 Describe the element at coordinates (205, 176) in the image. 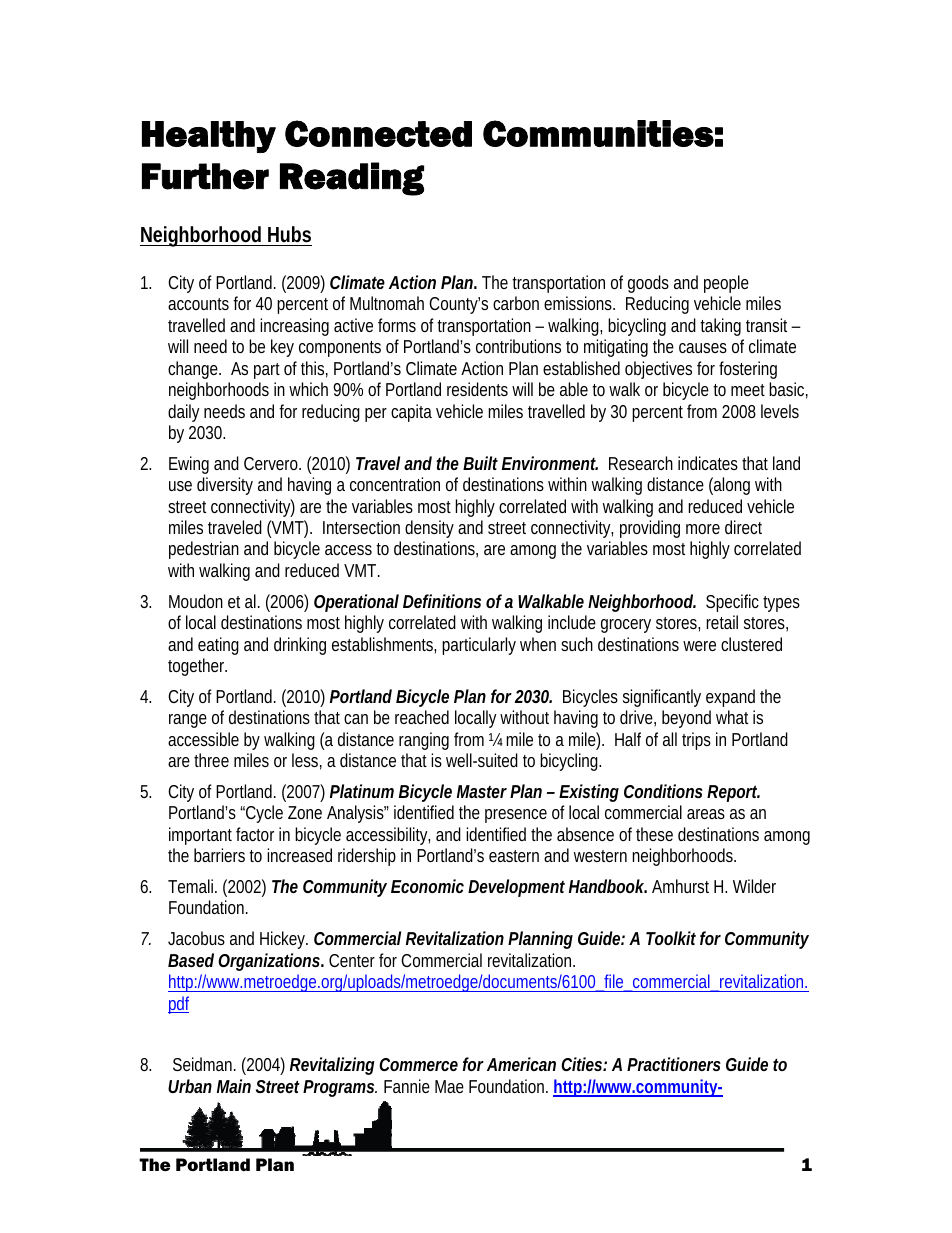

I see `Further` at that location.
